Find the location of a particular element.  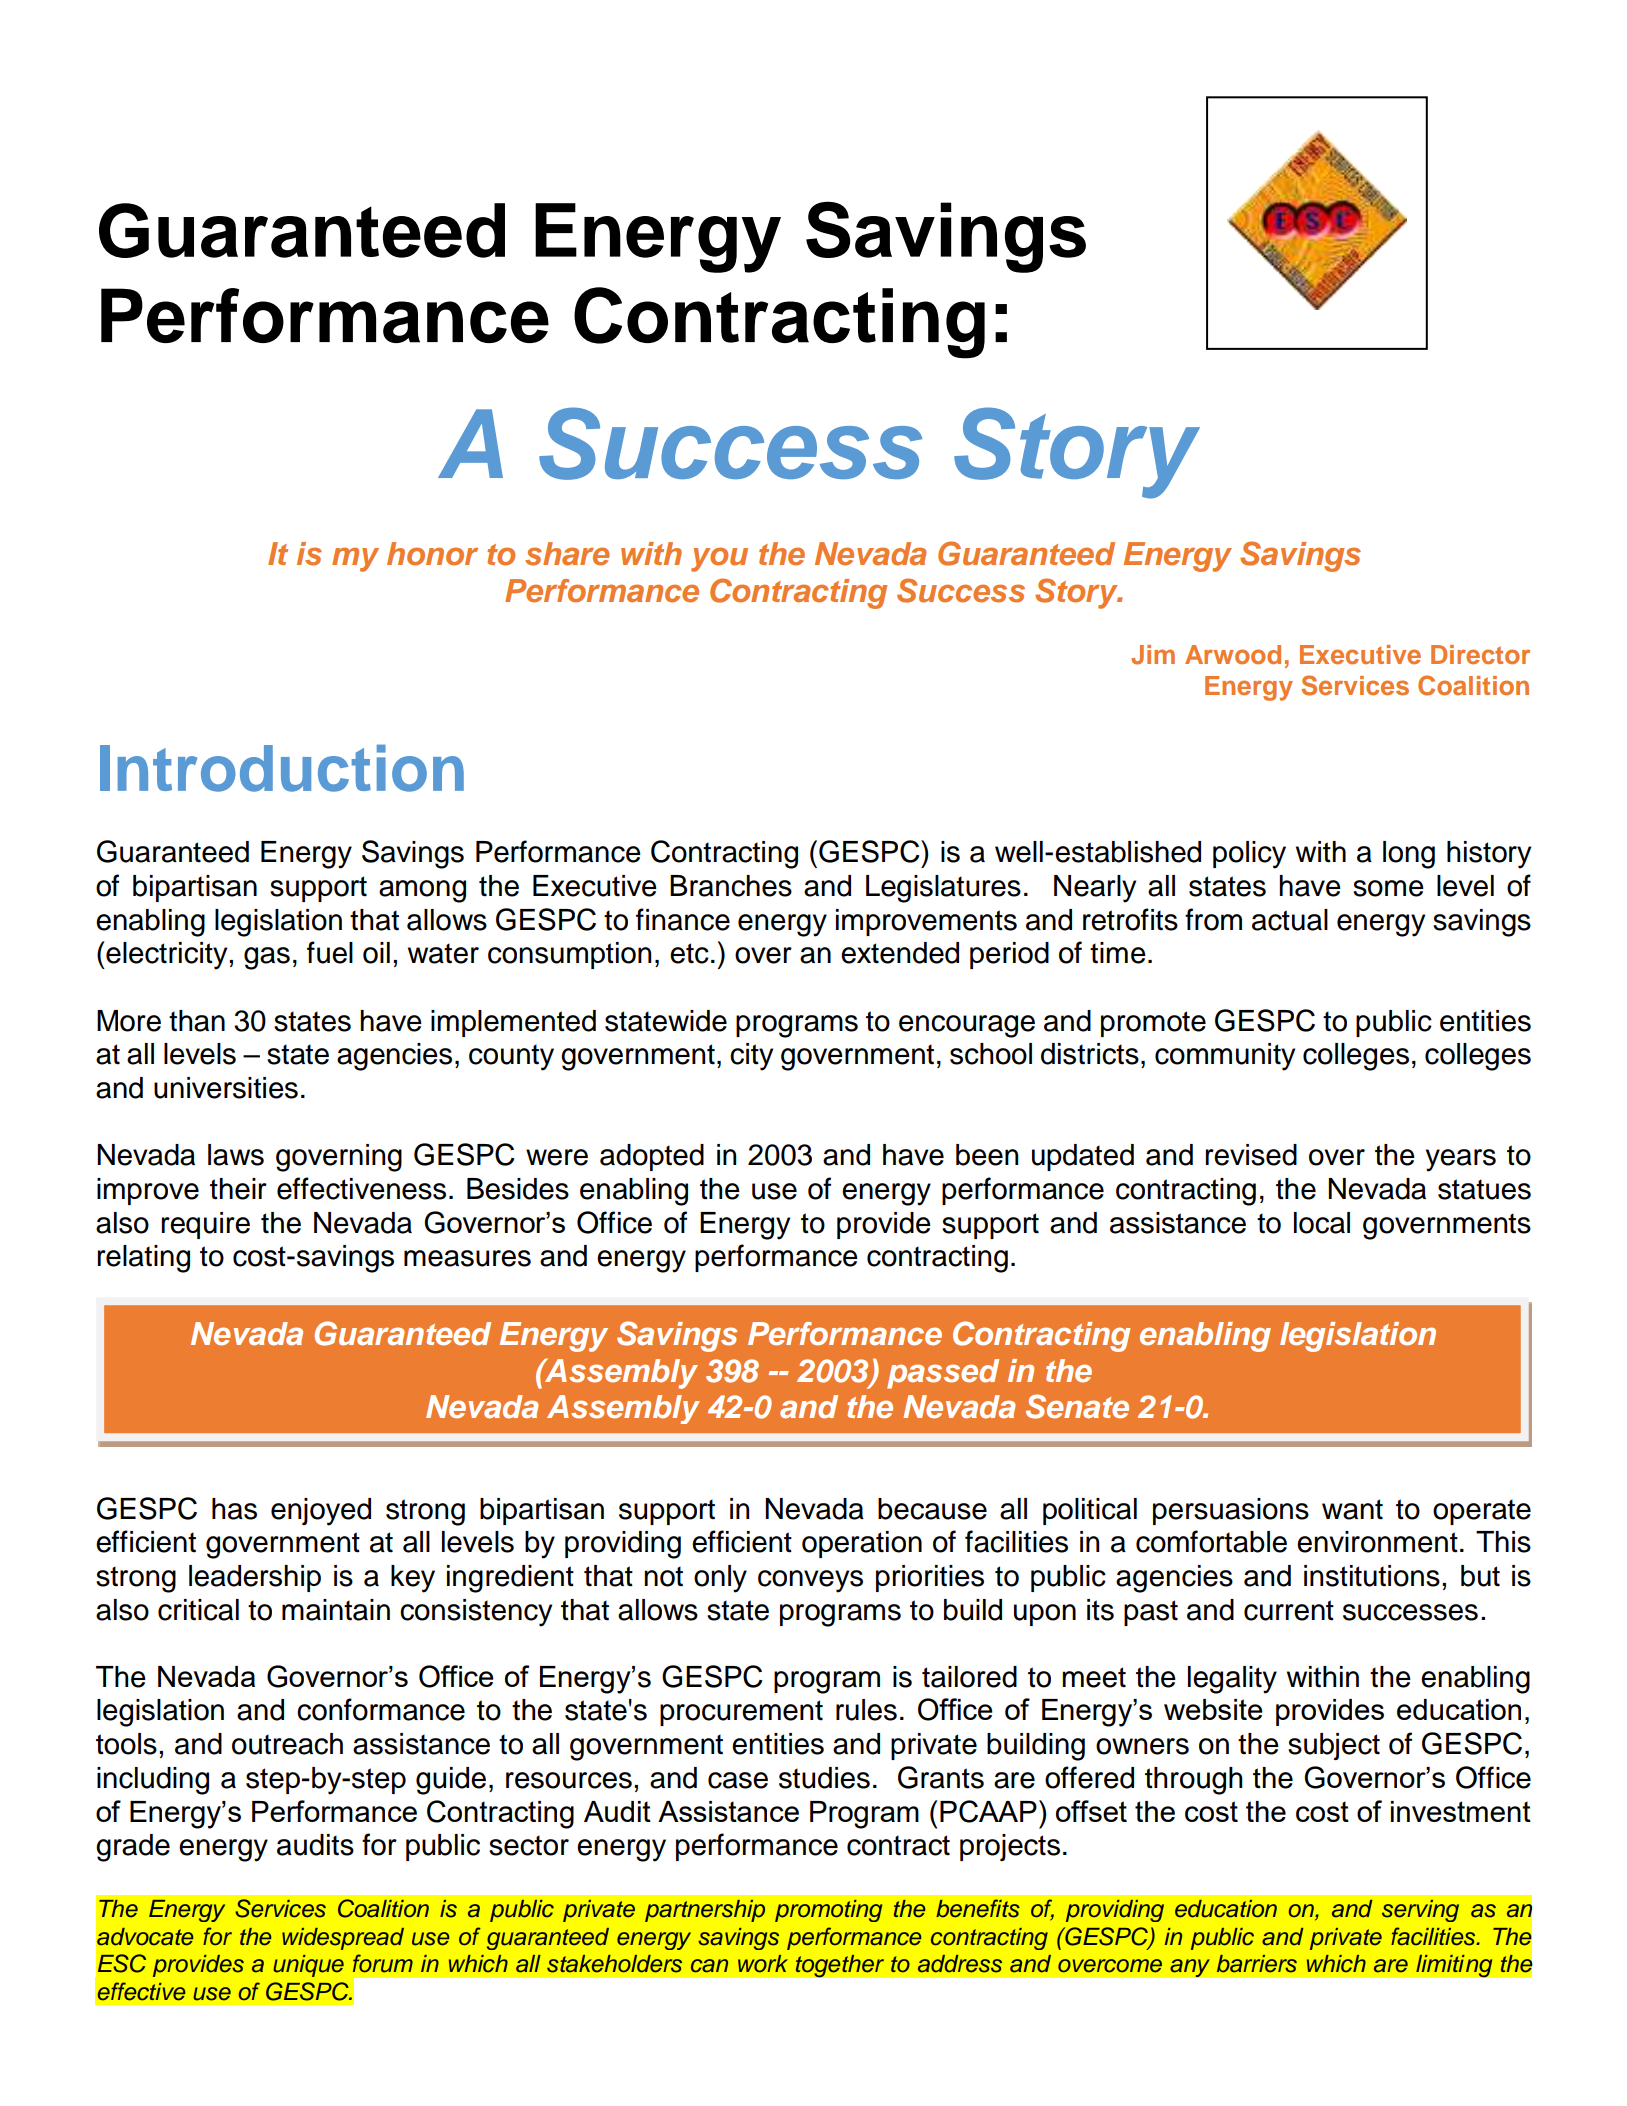

serving is located at coordinates (1420, 1911).
